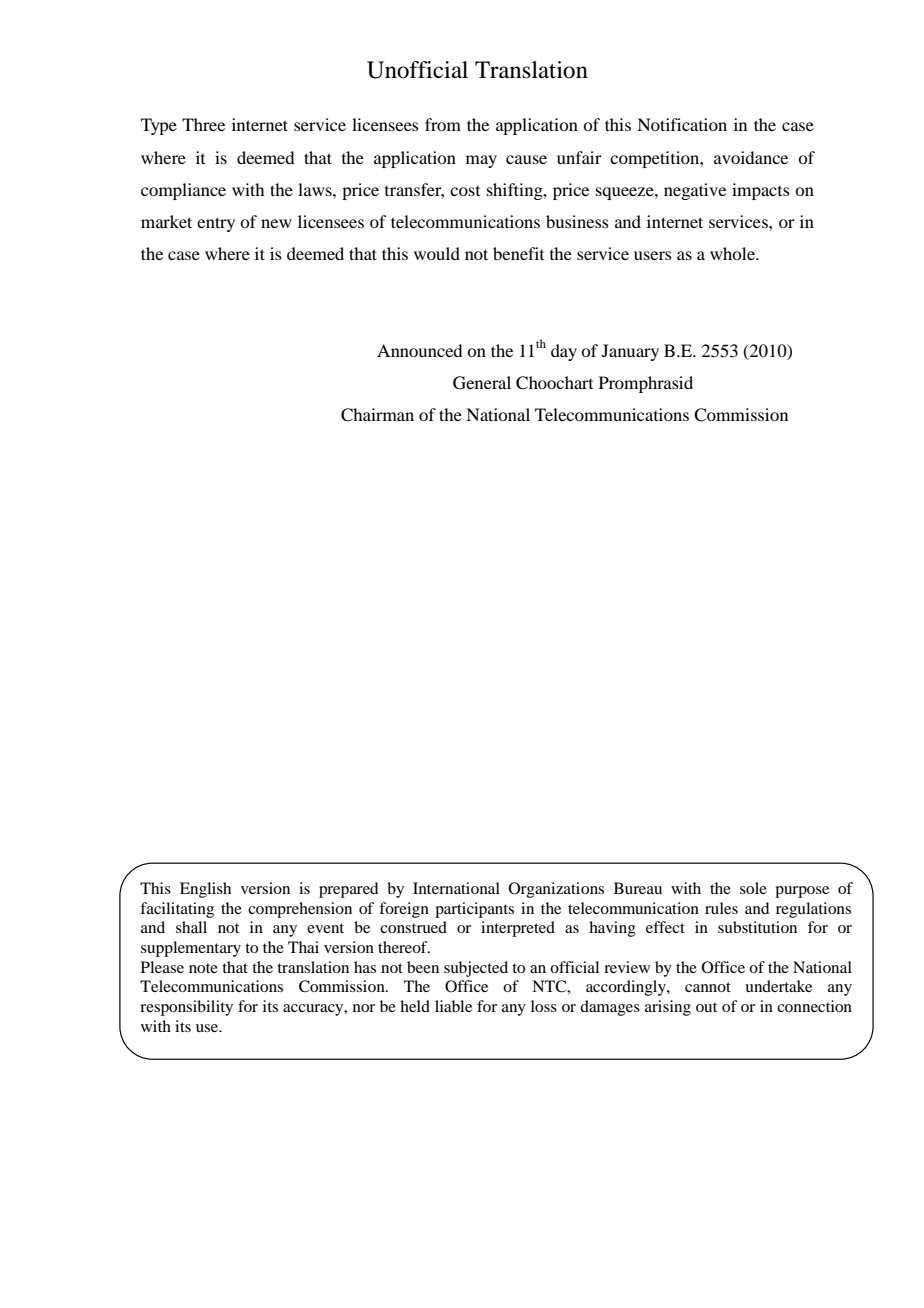  Describe the element at coordinates (564, 352) in the page. I see `day` at that location.
